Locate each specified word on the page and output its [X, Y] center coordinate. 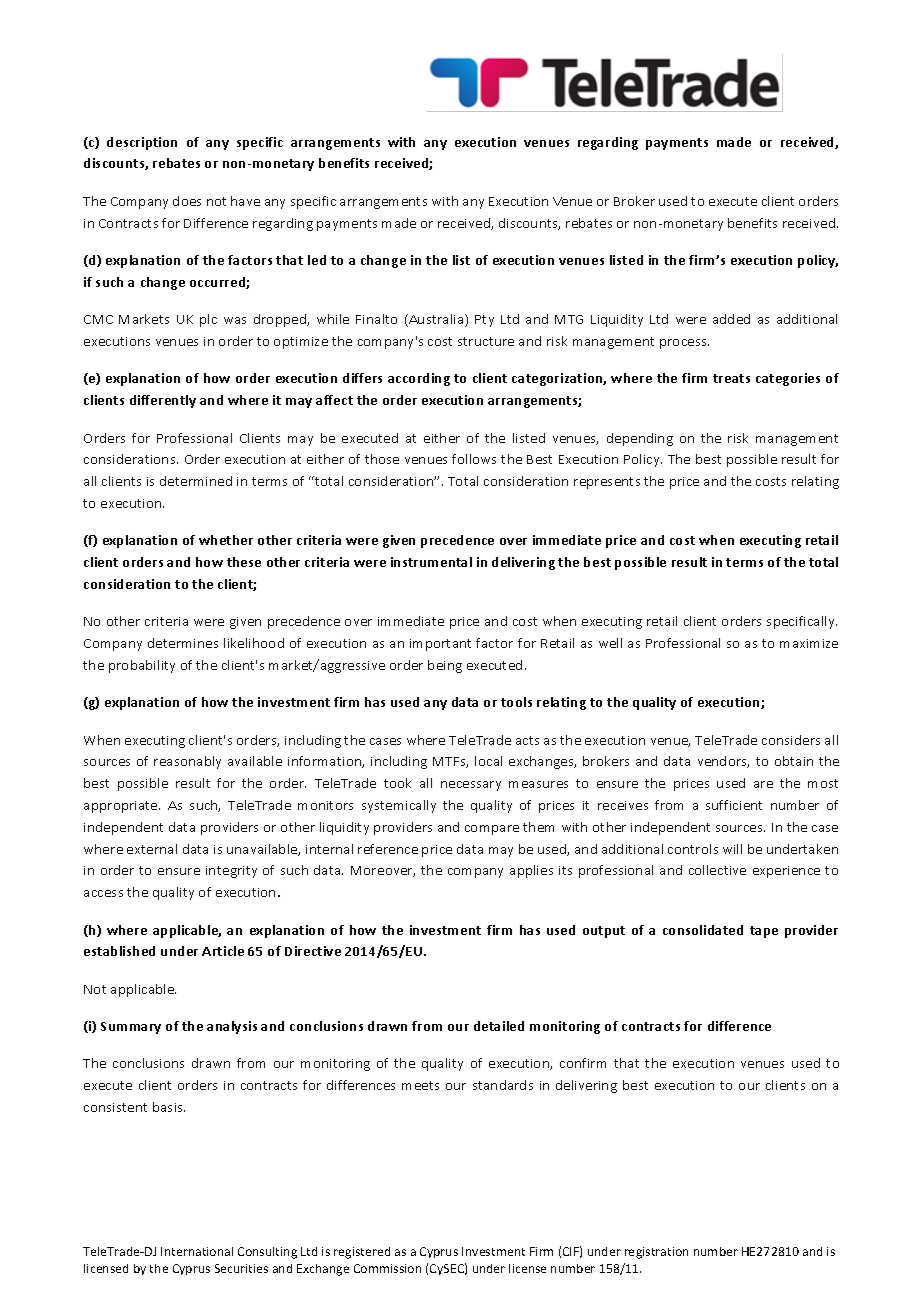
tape [764, 932]
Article [223, 951]
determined [196, 481]
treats [731, 378]
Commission [387, 1268]
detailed [499, 1026]
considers [791, 740]
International [197, 1251]
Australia [436, 320]
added [731, 319]
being [445, 666]
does [187, 201]
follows [474, 459]
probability [142, 666]
